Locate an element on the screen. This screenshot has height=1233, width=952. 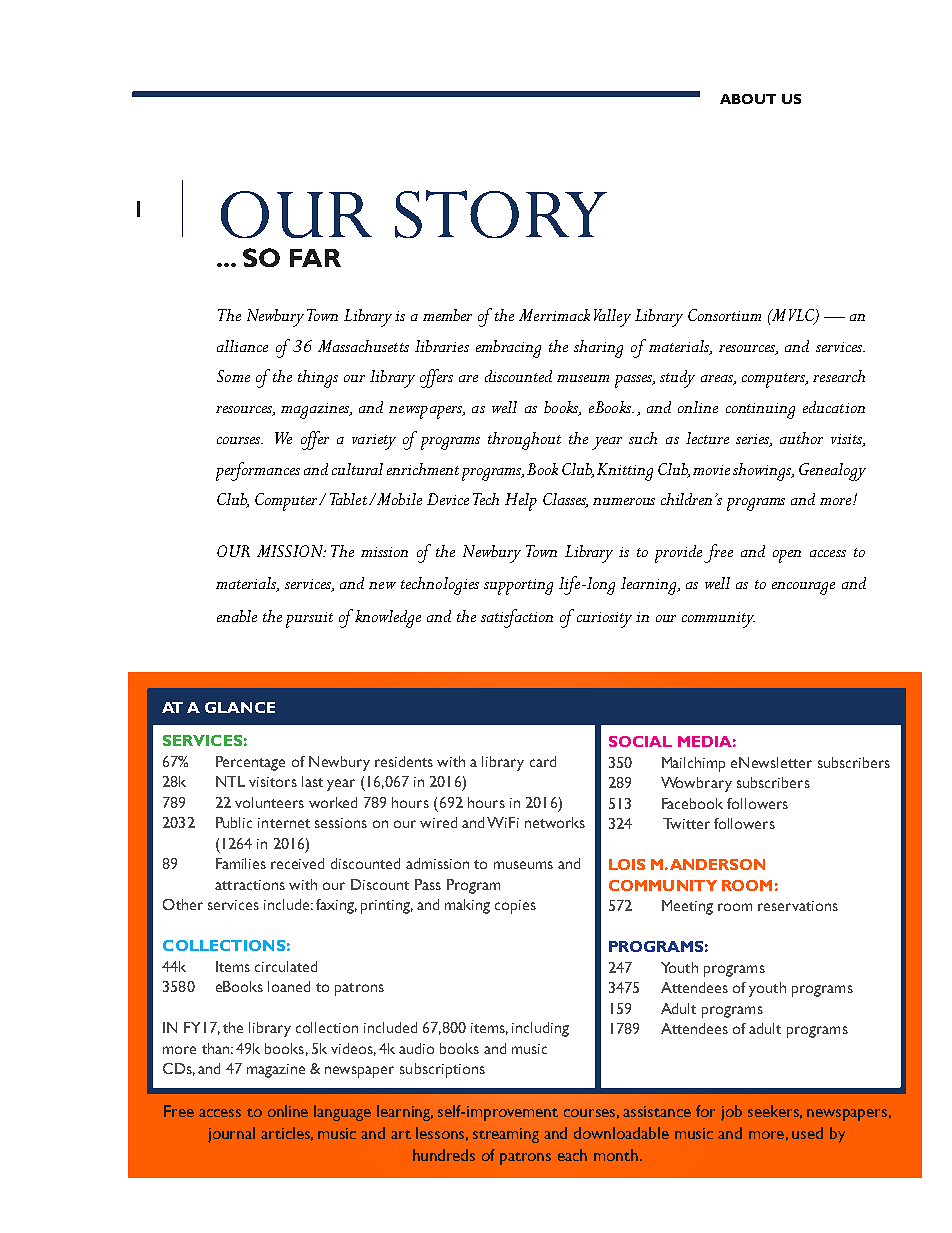
card is located at coordinates (543, 761).
